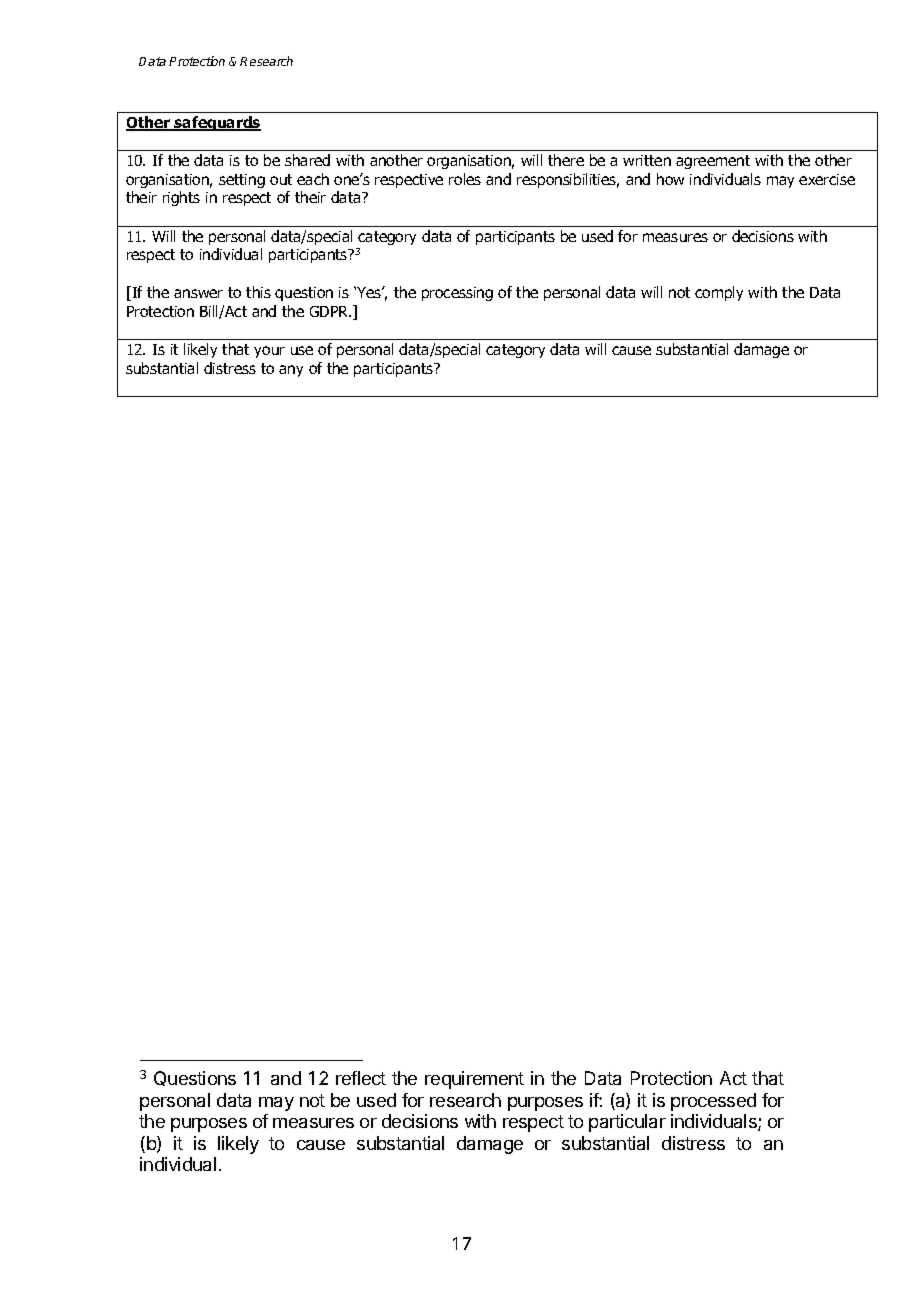  What do you see at coordinates (627, 1123) in the image?
I see `particular` at bounding box center [627, 1123].
